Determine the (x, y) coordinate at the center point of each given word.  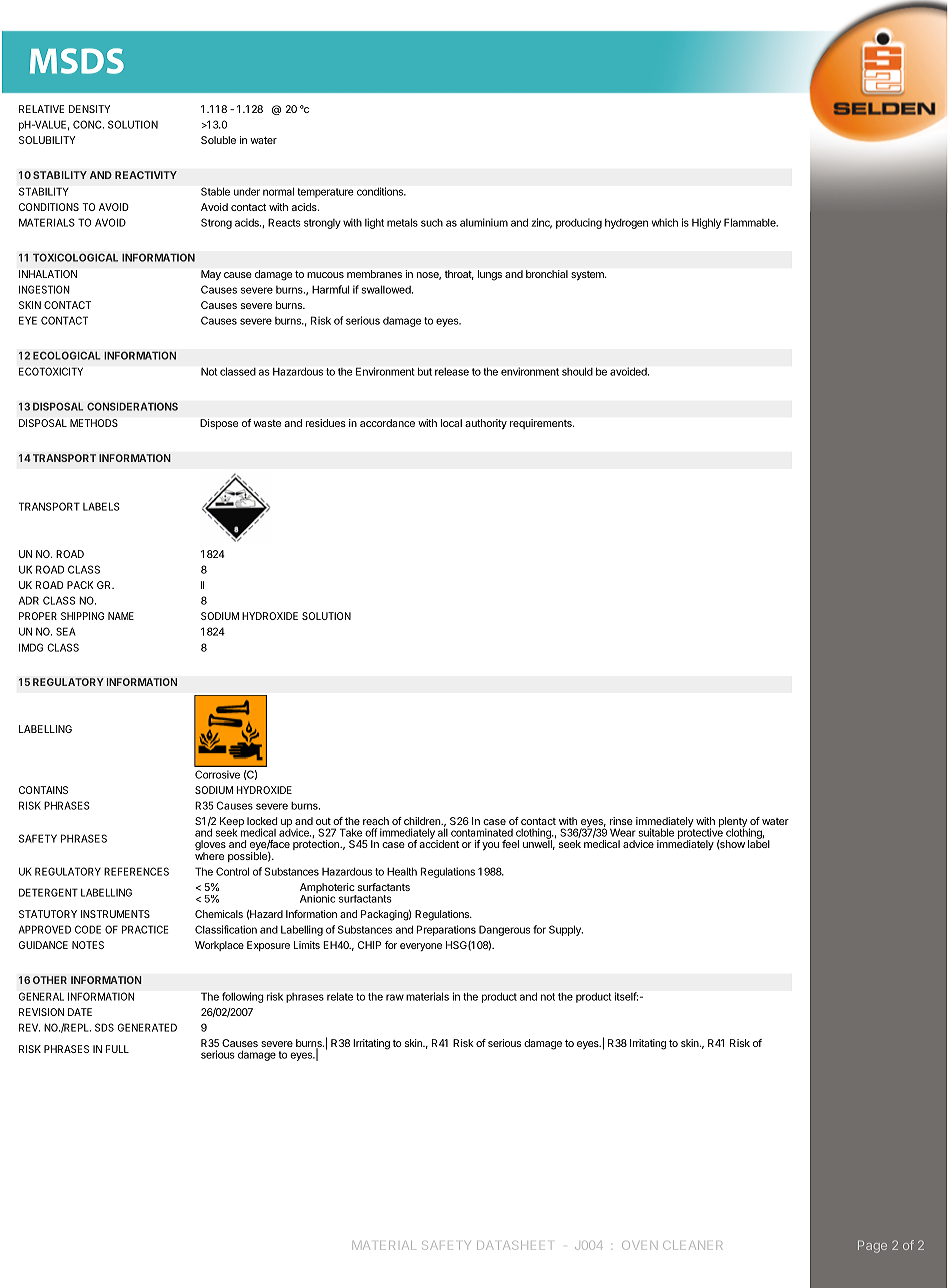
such (432, 223)
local (451, 423)
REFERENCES (136, 871)
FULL (117, 1049)
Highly (706, 223)
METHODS (94, 423)
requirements (542, 424)
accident (439, 843)
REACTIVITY (146, 175)
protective (700, 834)
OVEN (639, 1245)
